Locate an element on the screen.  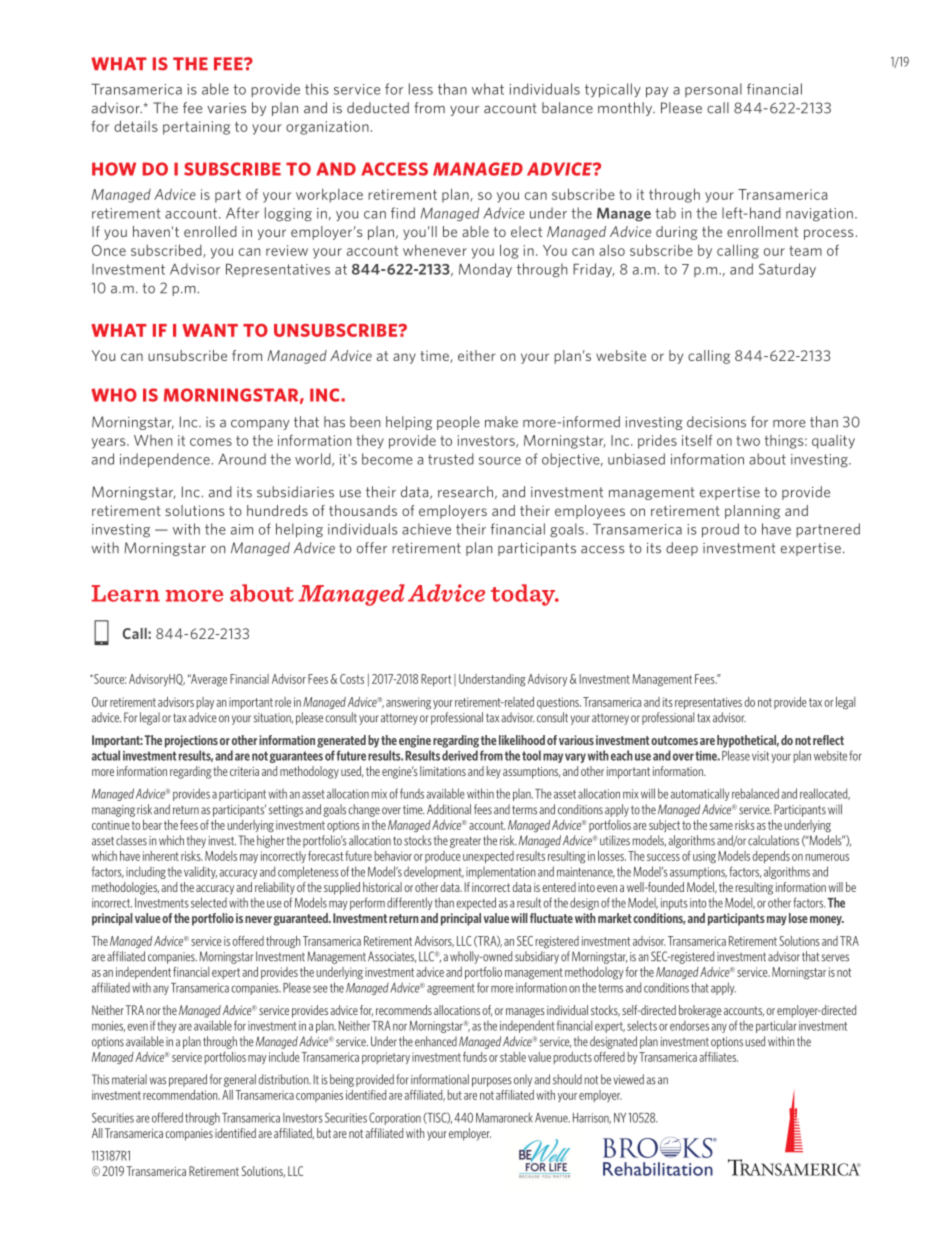
deep is located at coordinates (682, 549).
